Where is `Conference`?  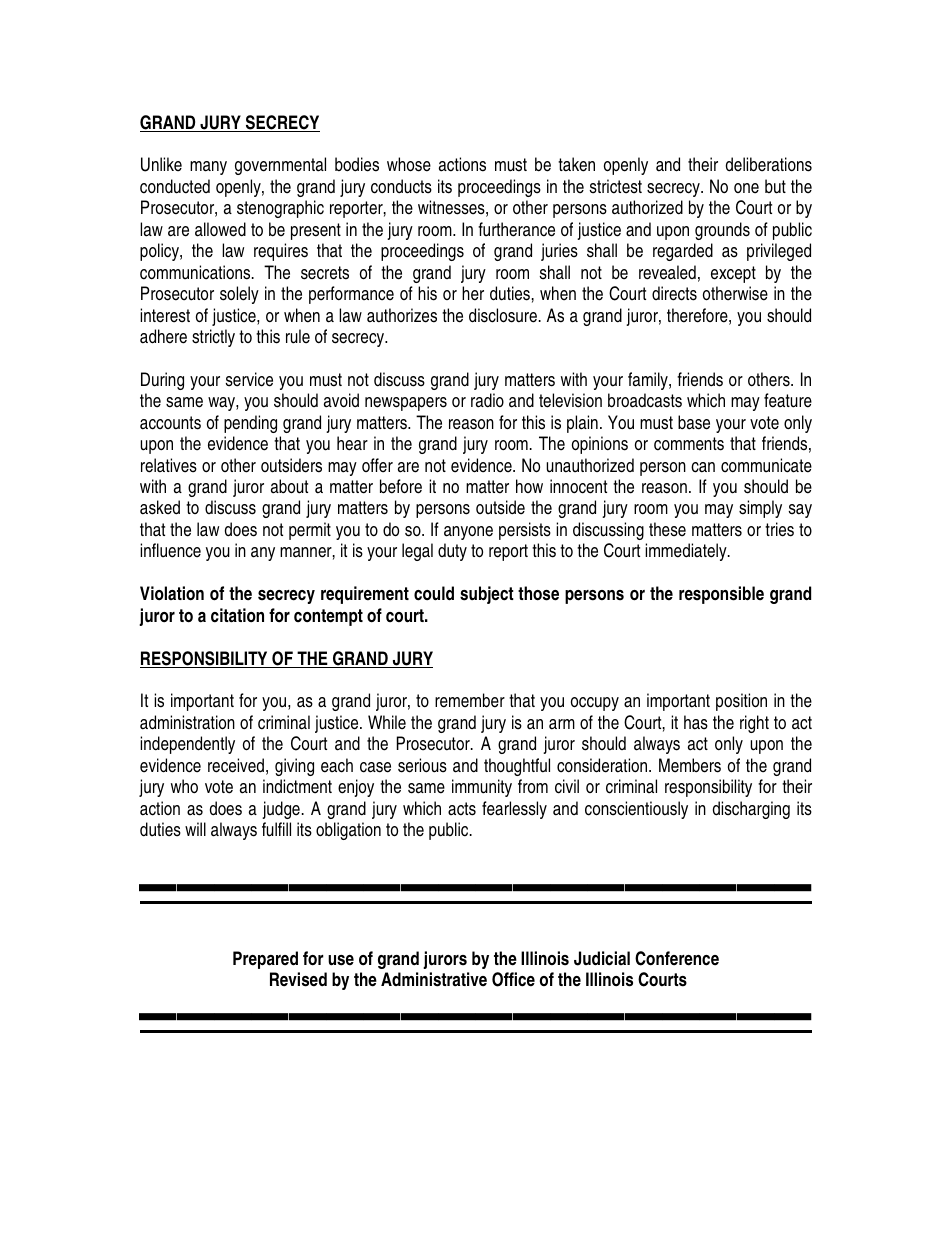
Conference is located at coordinates (677, 958).
